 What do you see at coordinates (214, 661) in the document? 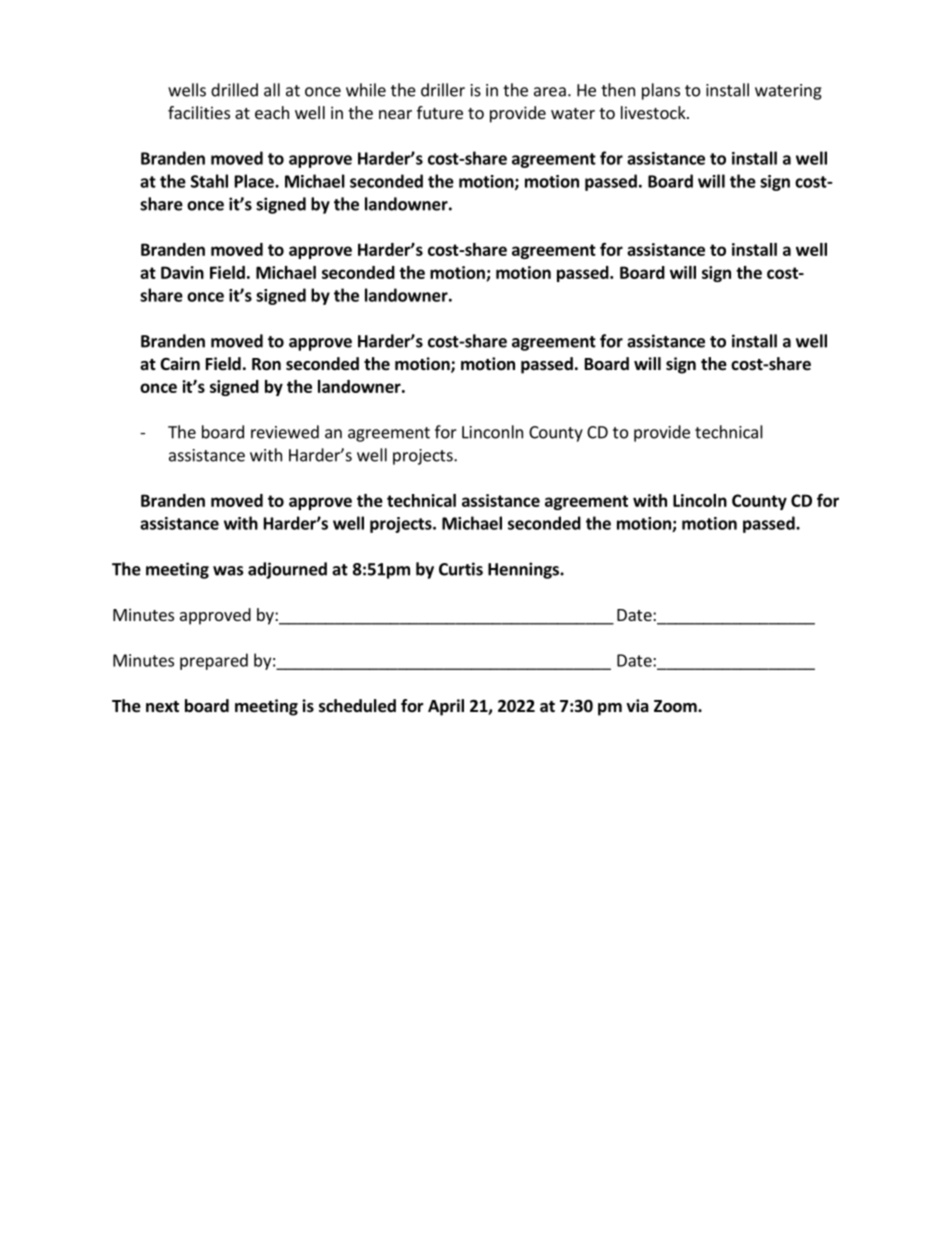
I see `prepared` at bounding box center [214, 661].
